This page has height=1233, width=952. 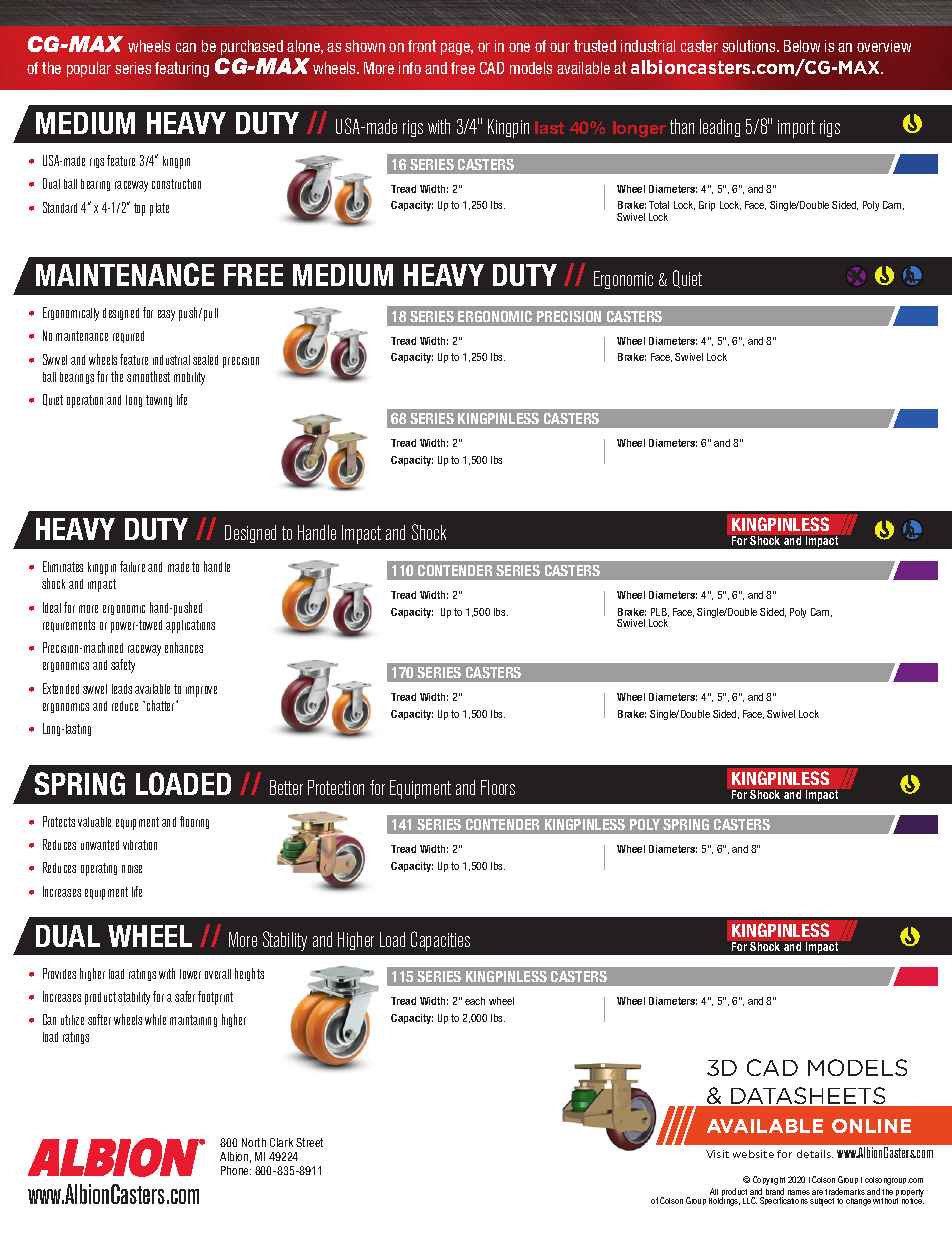 I want to click on Protection, so click(x=336, y=787).
